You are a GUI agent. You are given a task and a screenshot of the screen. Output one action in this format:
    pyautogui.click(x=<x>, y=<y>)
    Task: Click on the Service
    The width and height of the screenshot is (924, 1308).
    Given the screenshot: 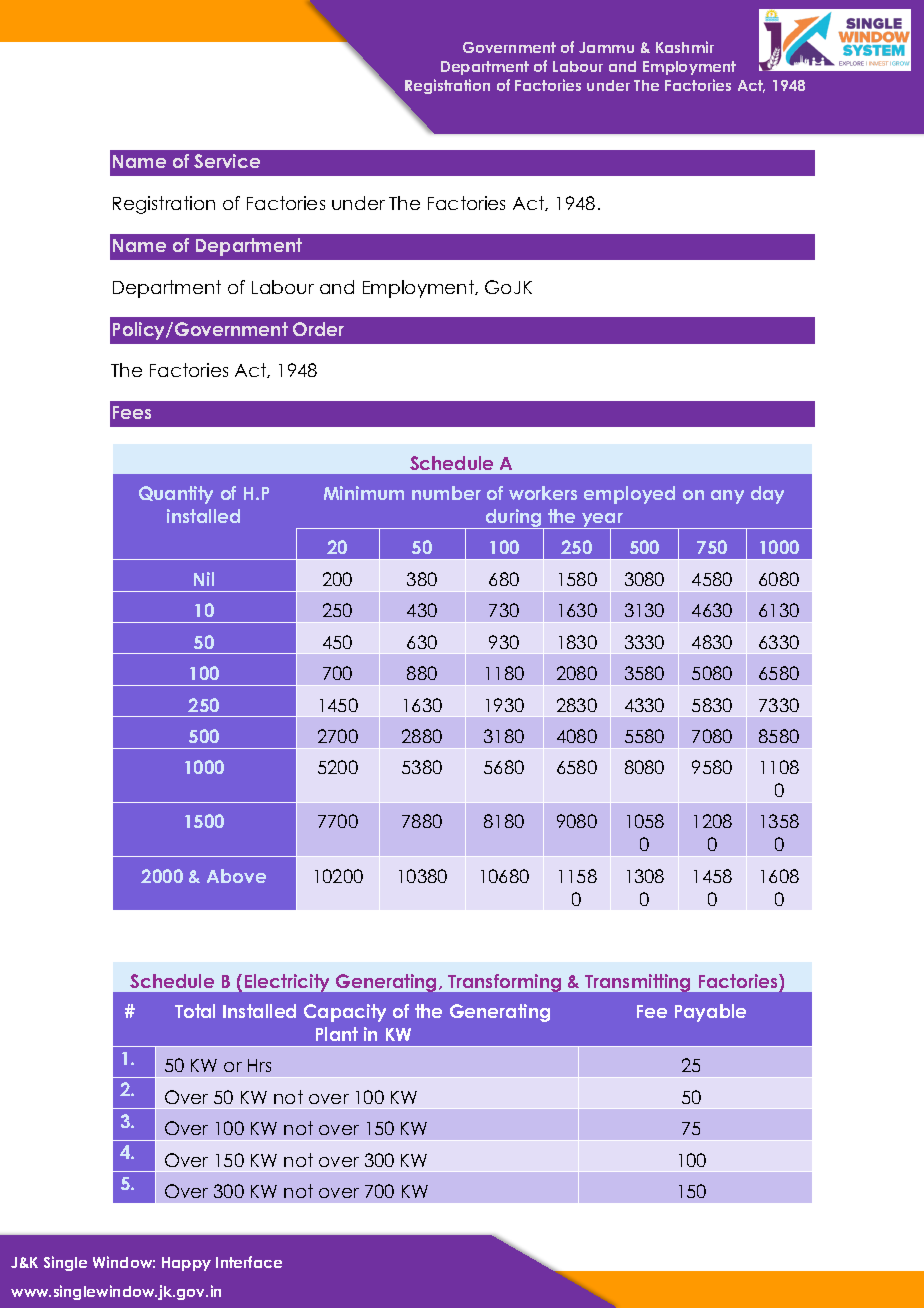 What is the action you would take?
    pyautogui.click(x=227, y=161)
